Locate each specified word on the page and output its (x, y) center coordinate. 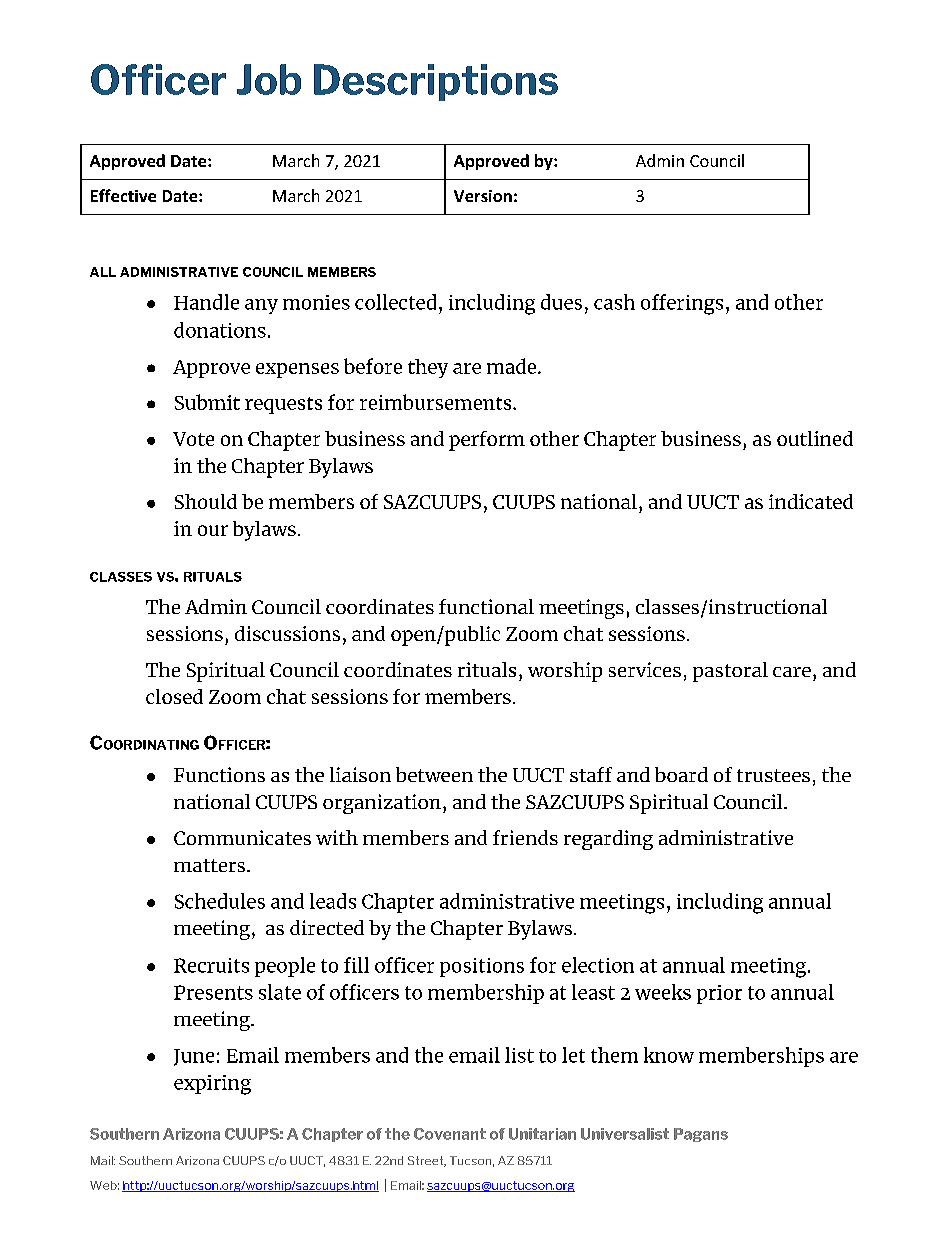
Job (269, 79)
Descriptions (436, 82)
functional (486, 606)
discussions (287, 633)
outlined (815, 438)
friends (525, 837)
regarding (608, 840)
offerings (682, 304)
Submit (207, 402)
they (428, 368)
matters (211, 865)
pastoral (730, 672)
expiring (212, 1085)
